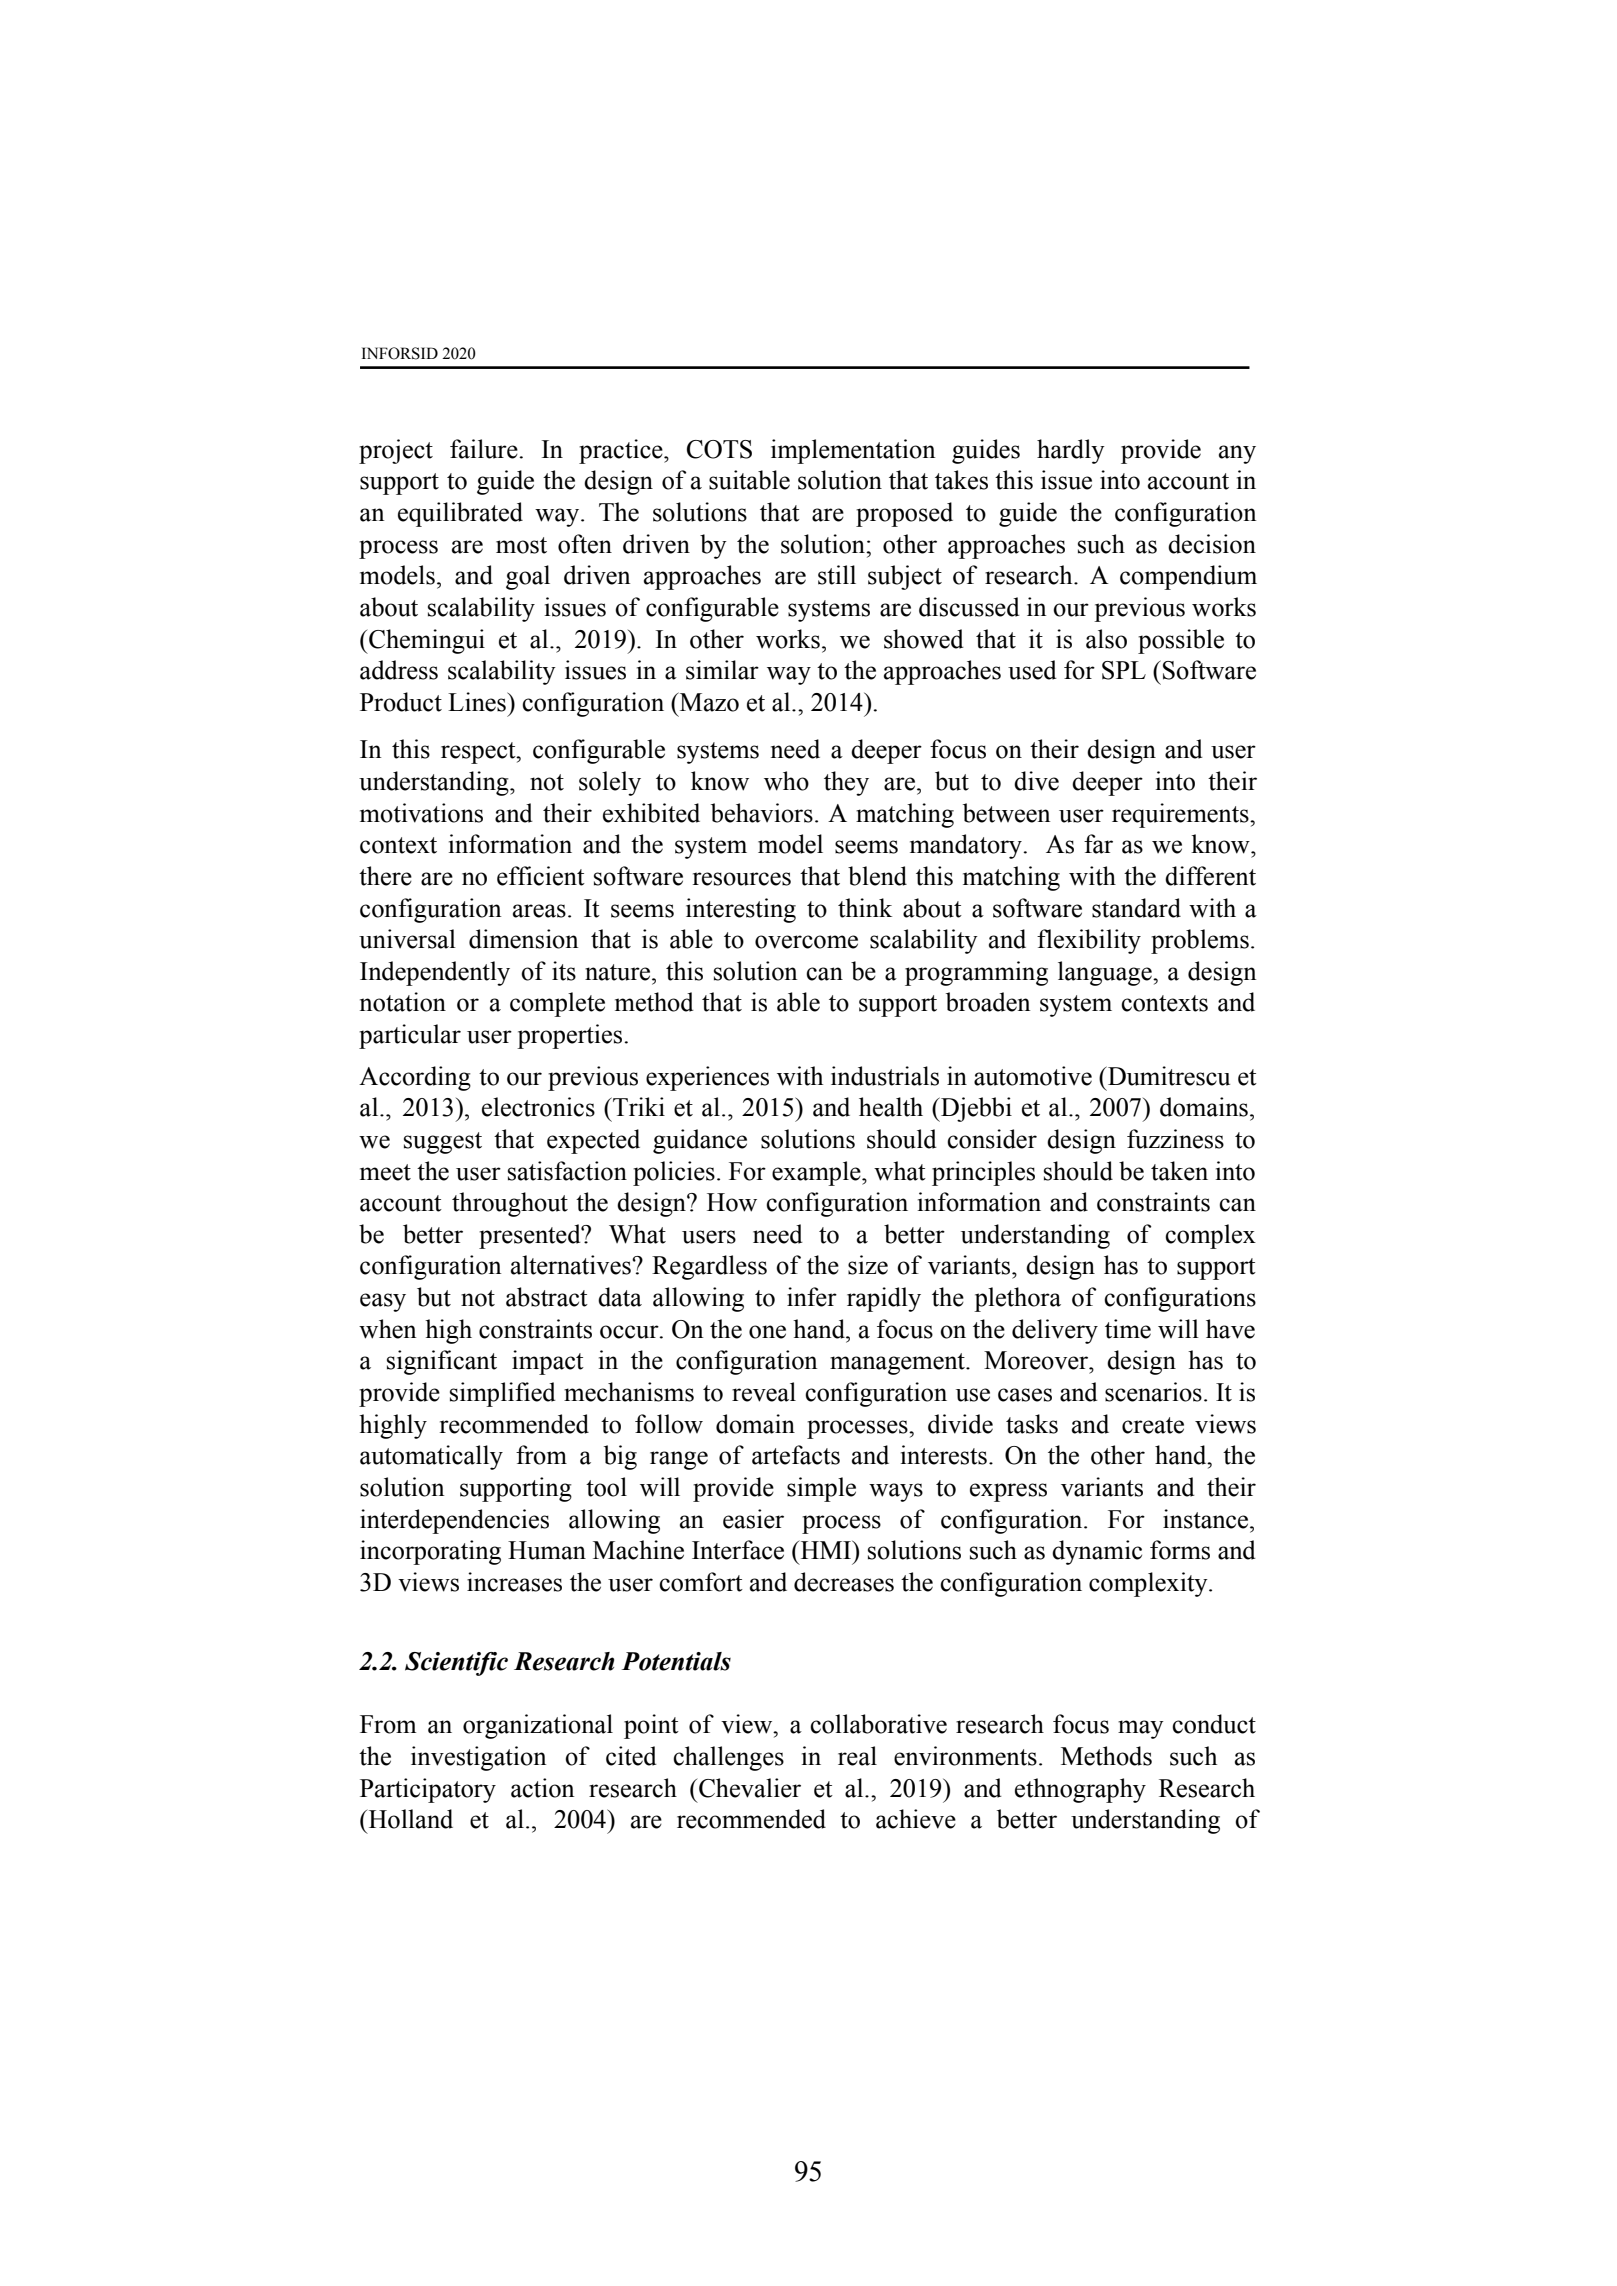  What do you see at coordinates (479, 1758) in the image?
I see `investigation` at bounding box center [479, 1758].
